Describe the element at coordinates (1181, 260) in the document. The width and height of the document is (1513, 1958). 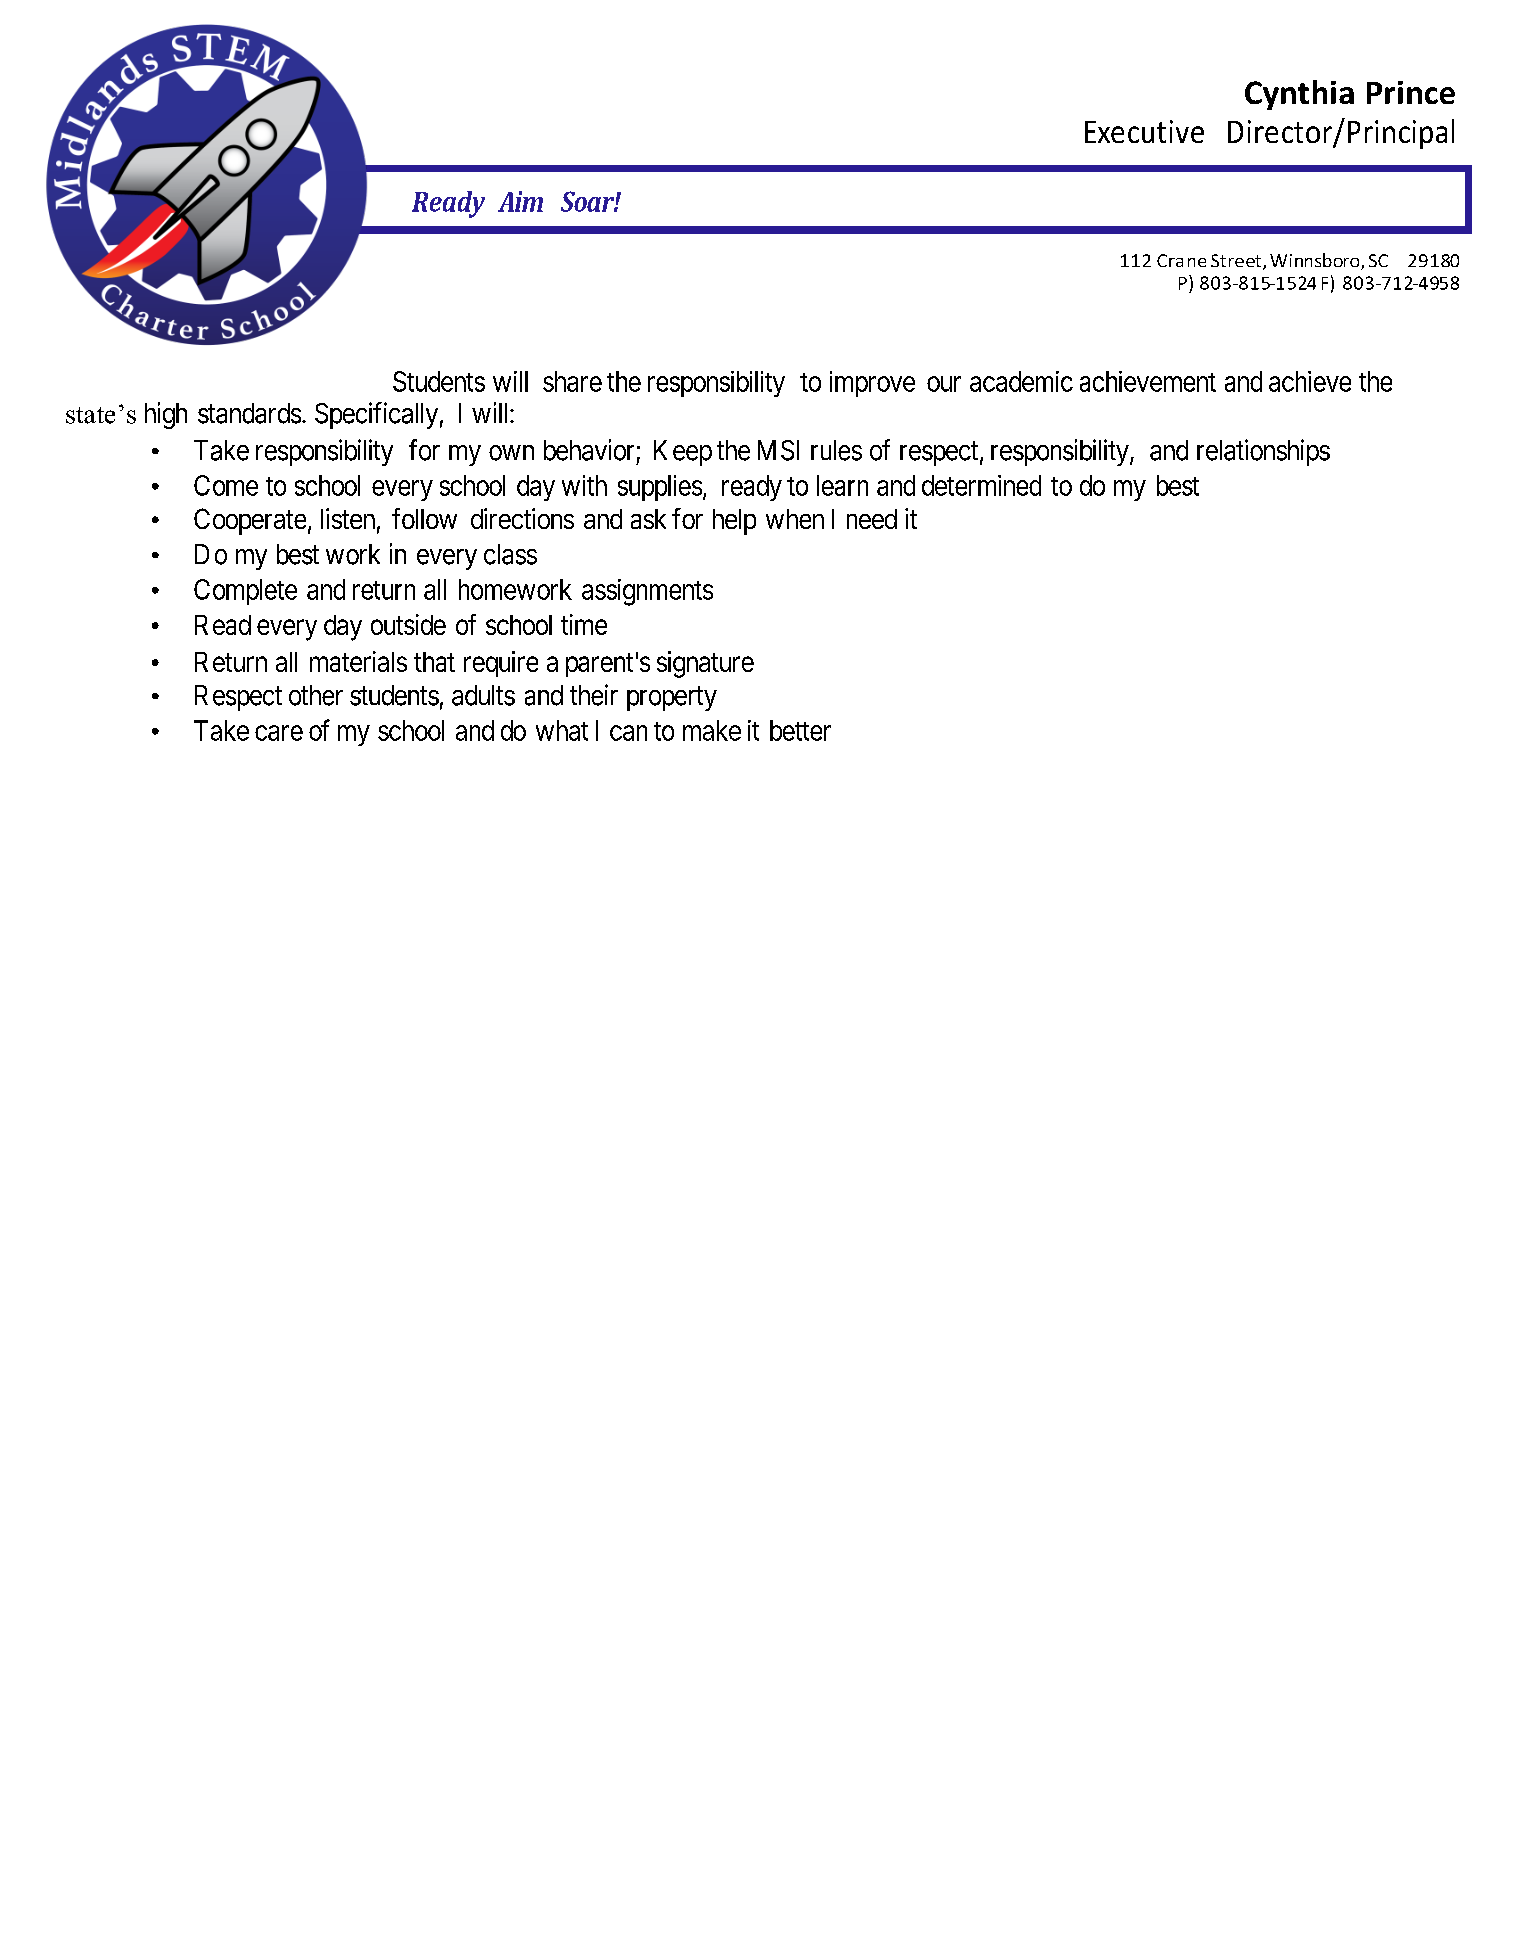
I see `Crane` at that location.
